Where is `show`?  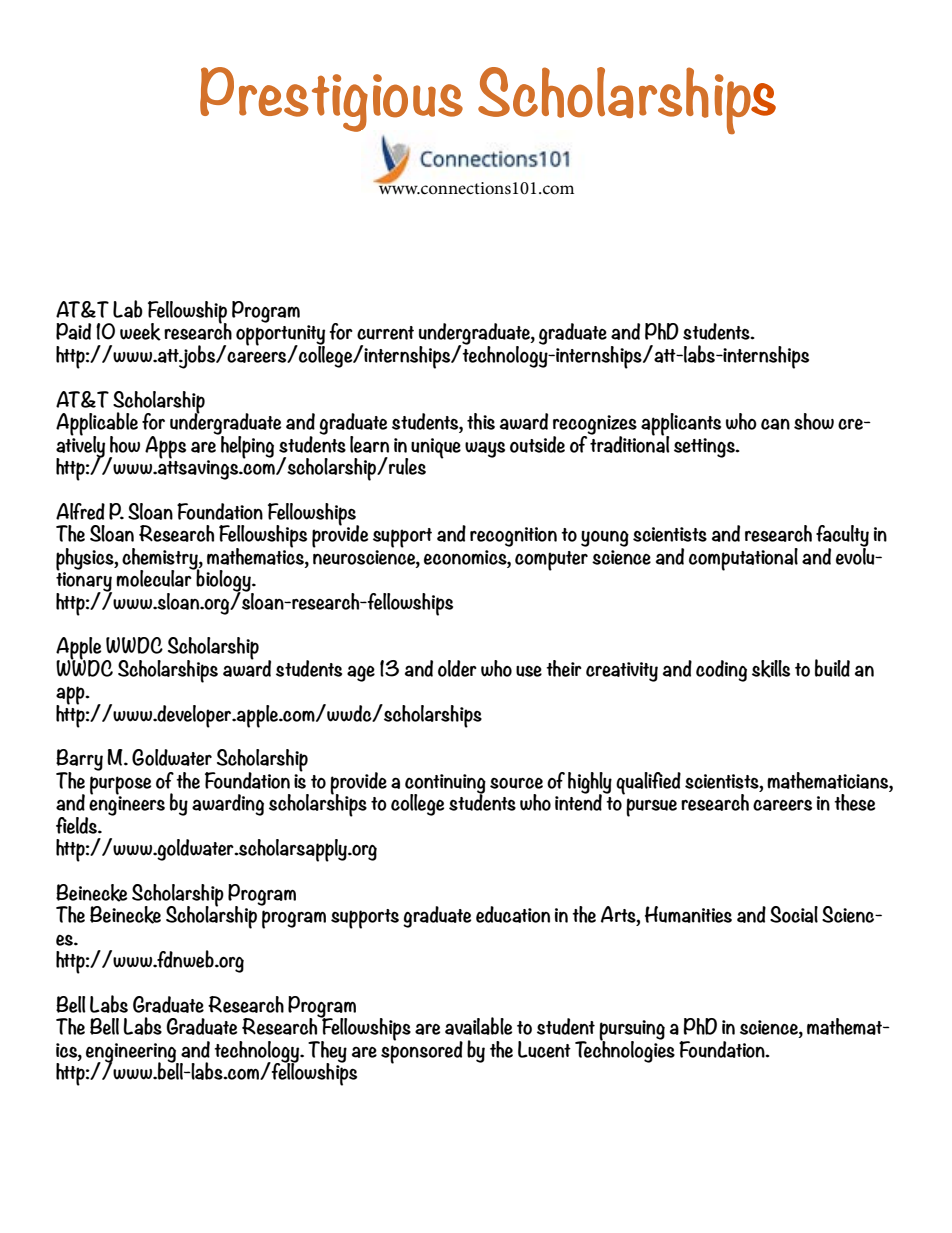 show is located at coordinates (814, 421).
